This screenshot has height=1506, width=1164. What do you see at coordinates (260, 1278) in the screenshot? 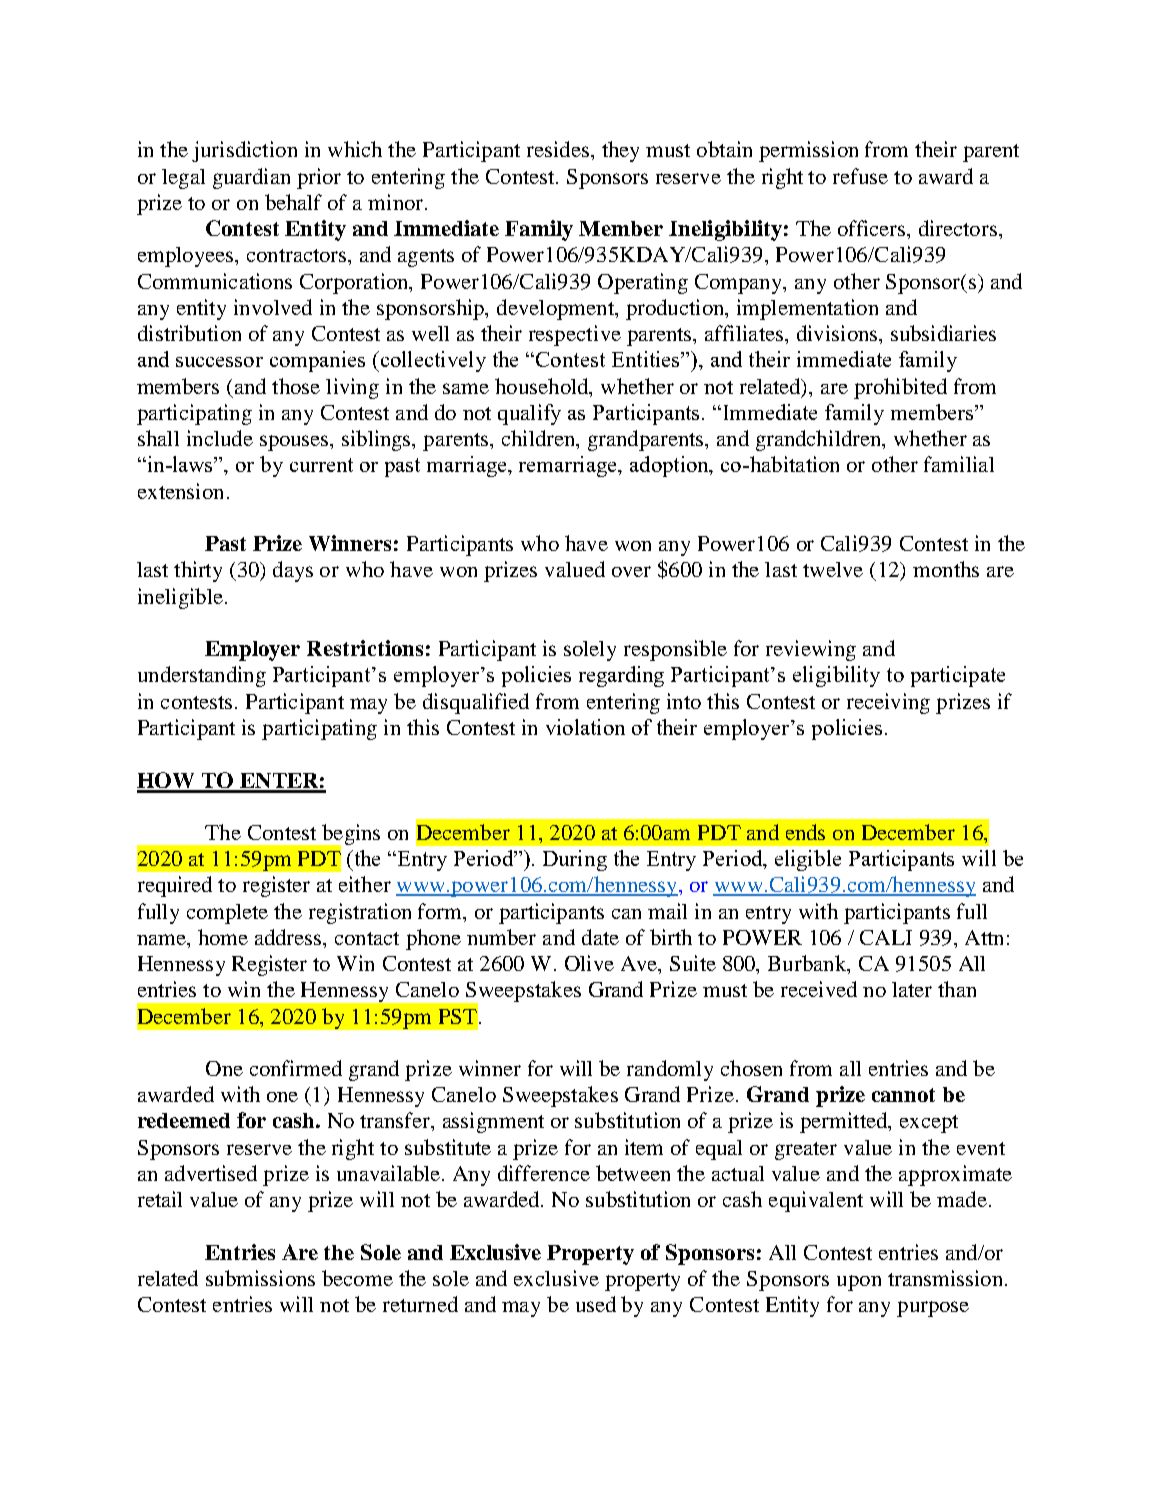
I see `submissions` at bounding box center [260, 1278].
